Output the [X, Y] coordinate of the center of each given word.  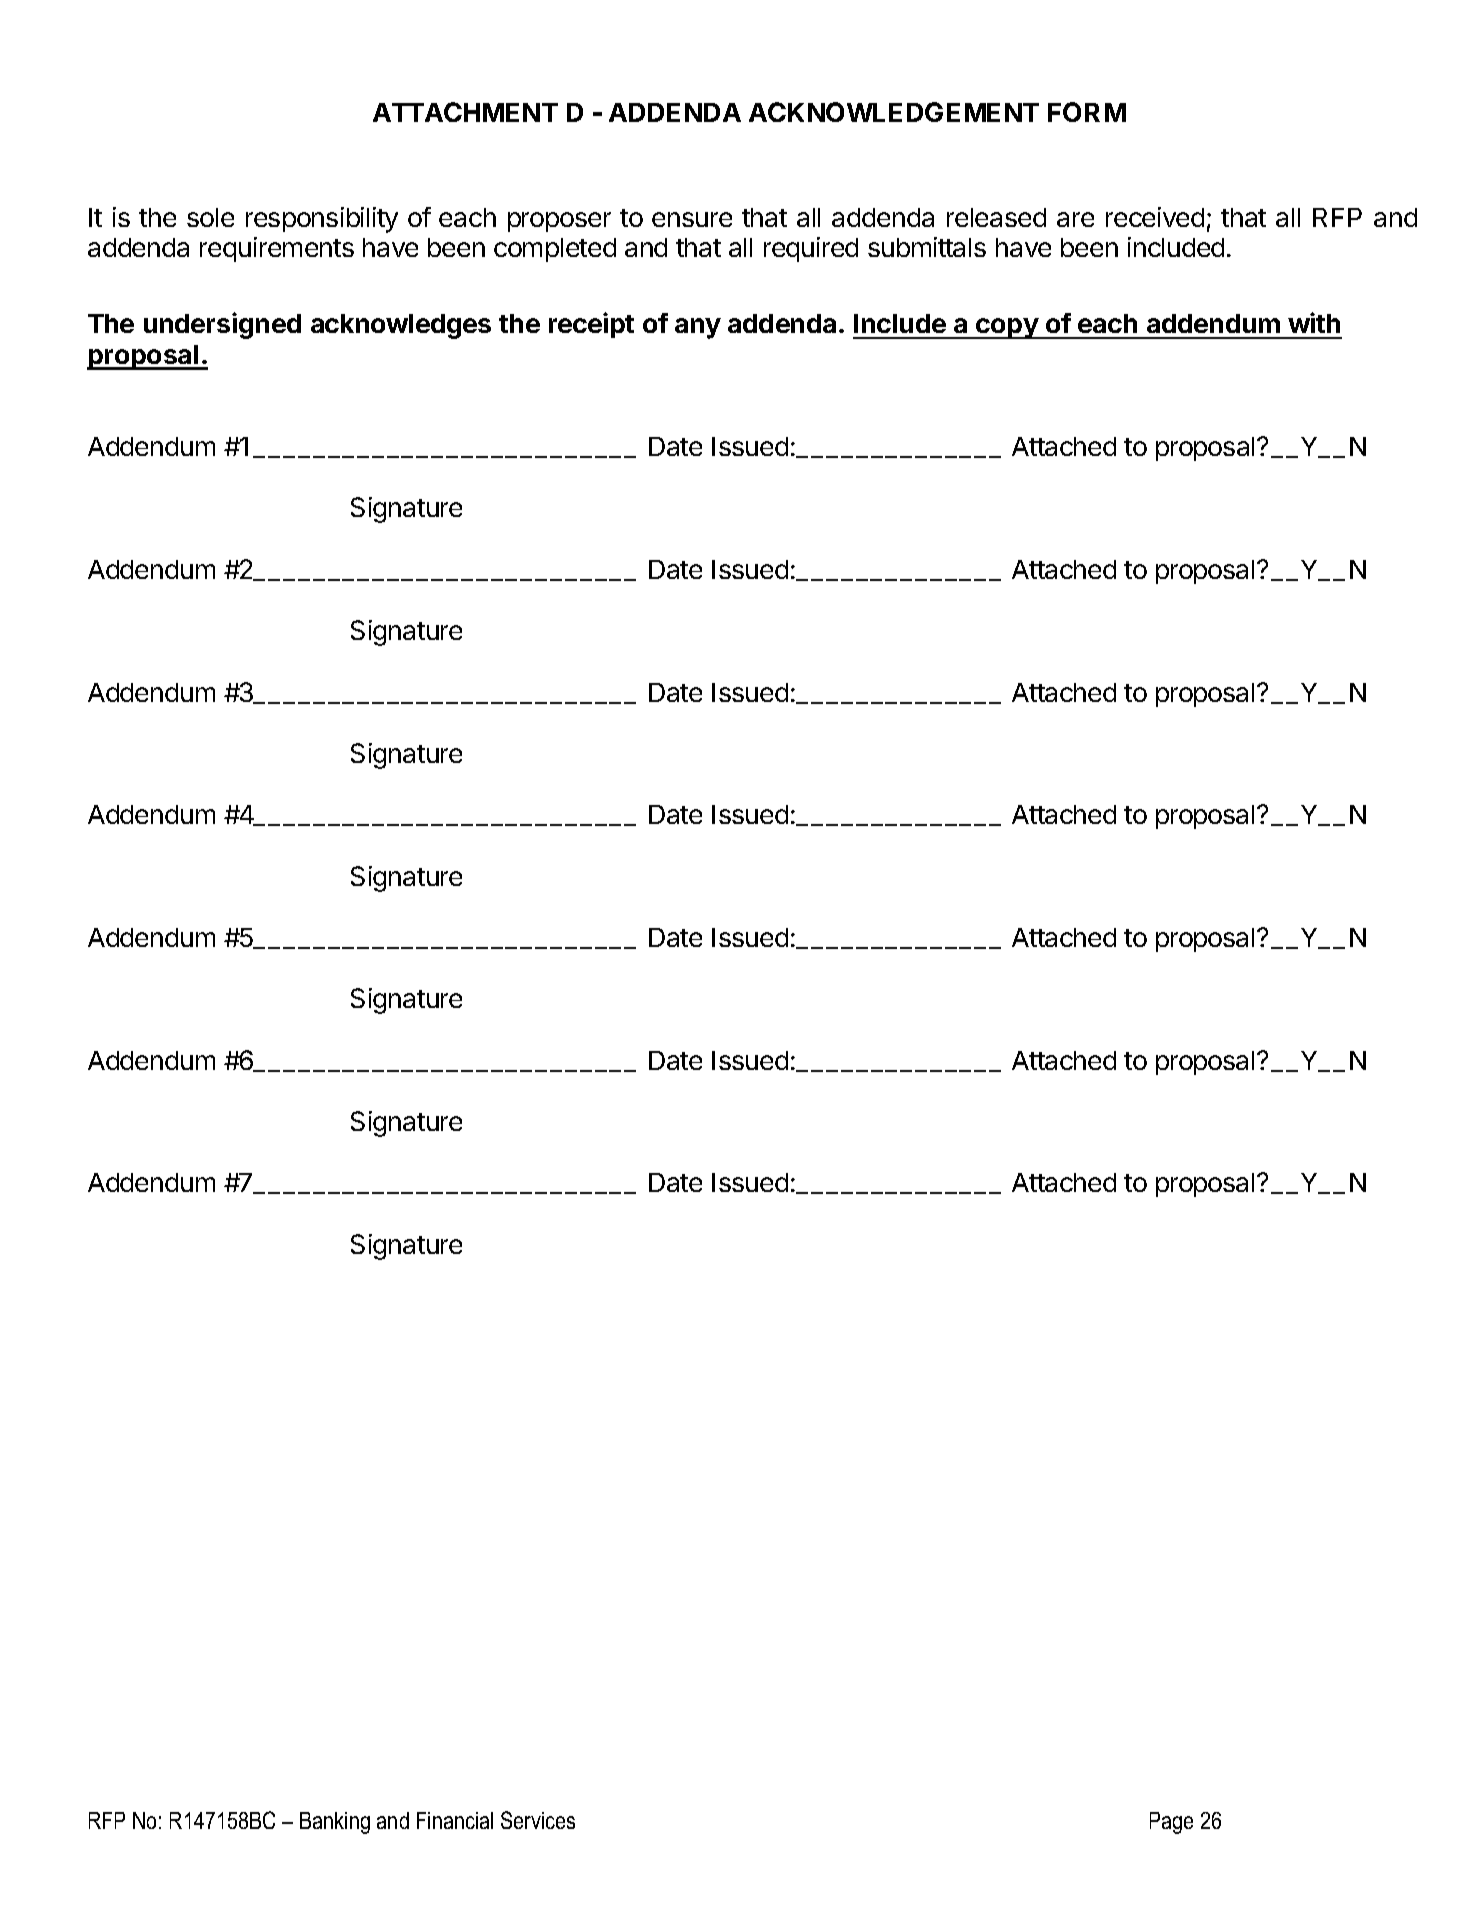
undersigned [222, 325]
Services [538, 1820]
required [811, 249]
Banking [335, 1823]
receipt [591, 325]
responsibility [322, 220]
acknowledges [401, 326]
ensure [692, 219]
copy [1007, 328]
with [1314, 322]
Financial [455, 1820]
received [1155, 217]
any [698, 328]
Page [1171, 1823]
